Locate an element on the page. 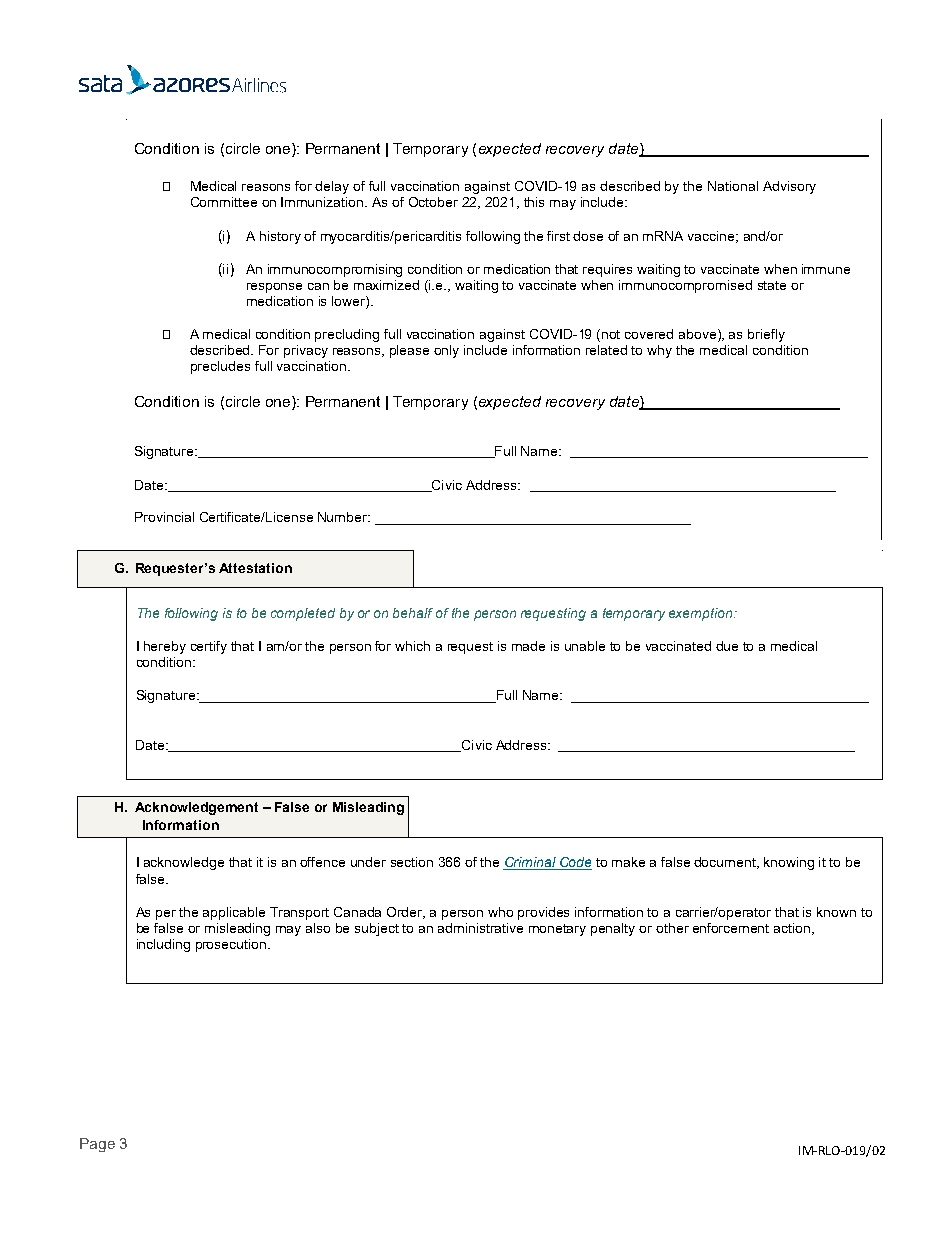  administrative is located at coordinates (480, 928).
